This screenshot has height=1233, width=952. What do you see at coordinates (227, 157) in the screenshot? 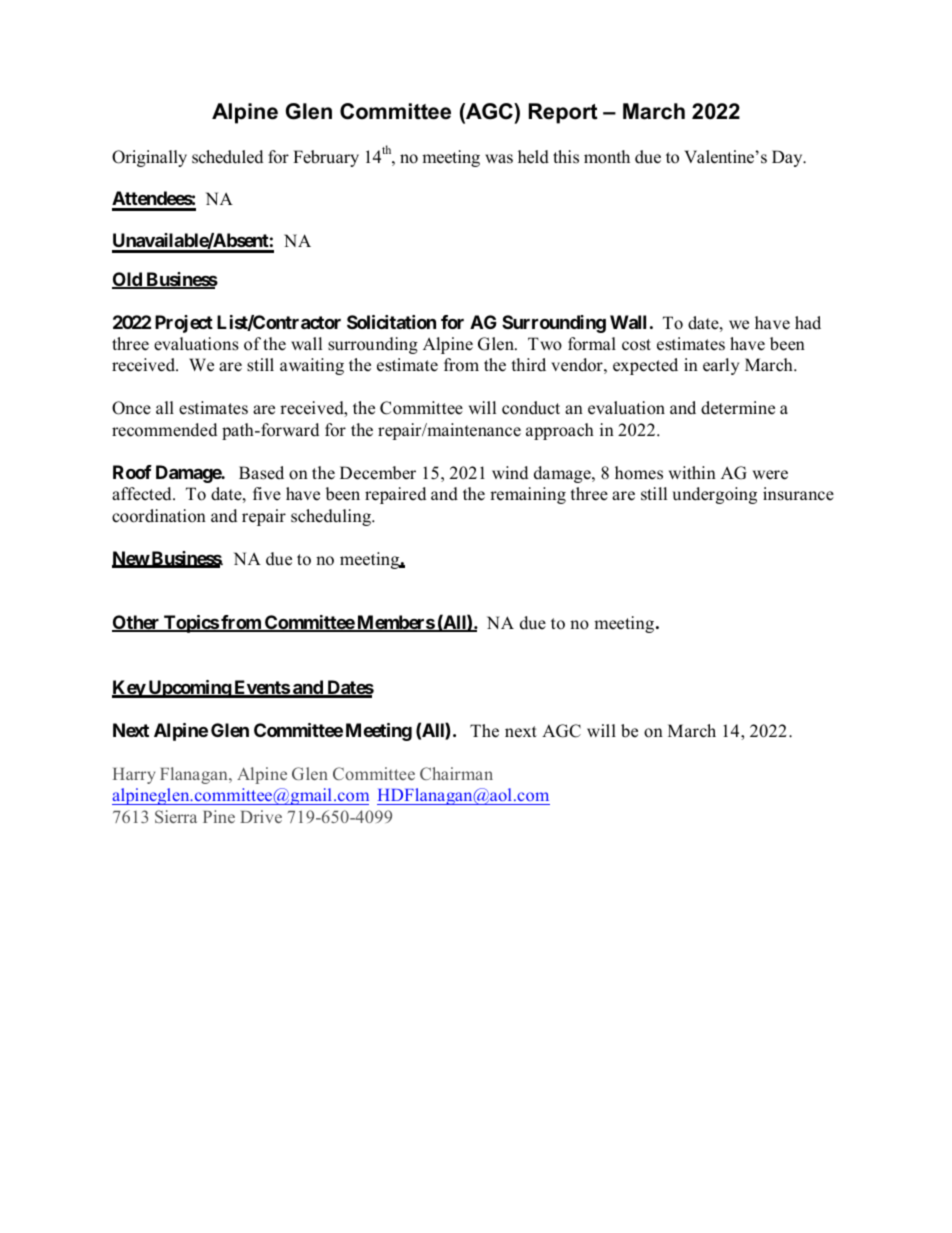
I see `scheduled` at bounding box center [227, 157].
